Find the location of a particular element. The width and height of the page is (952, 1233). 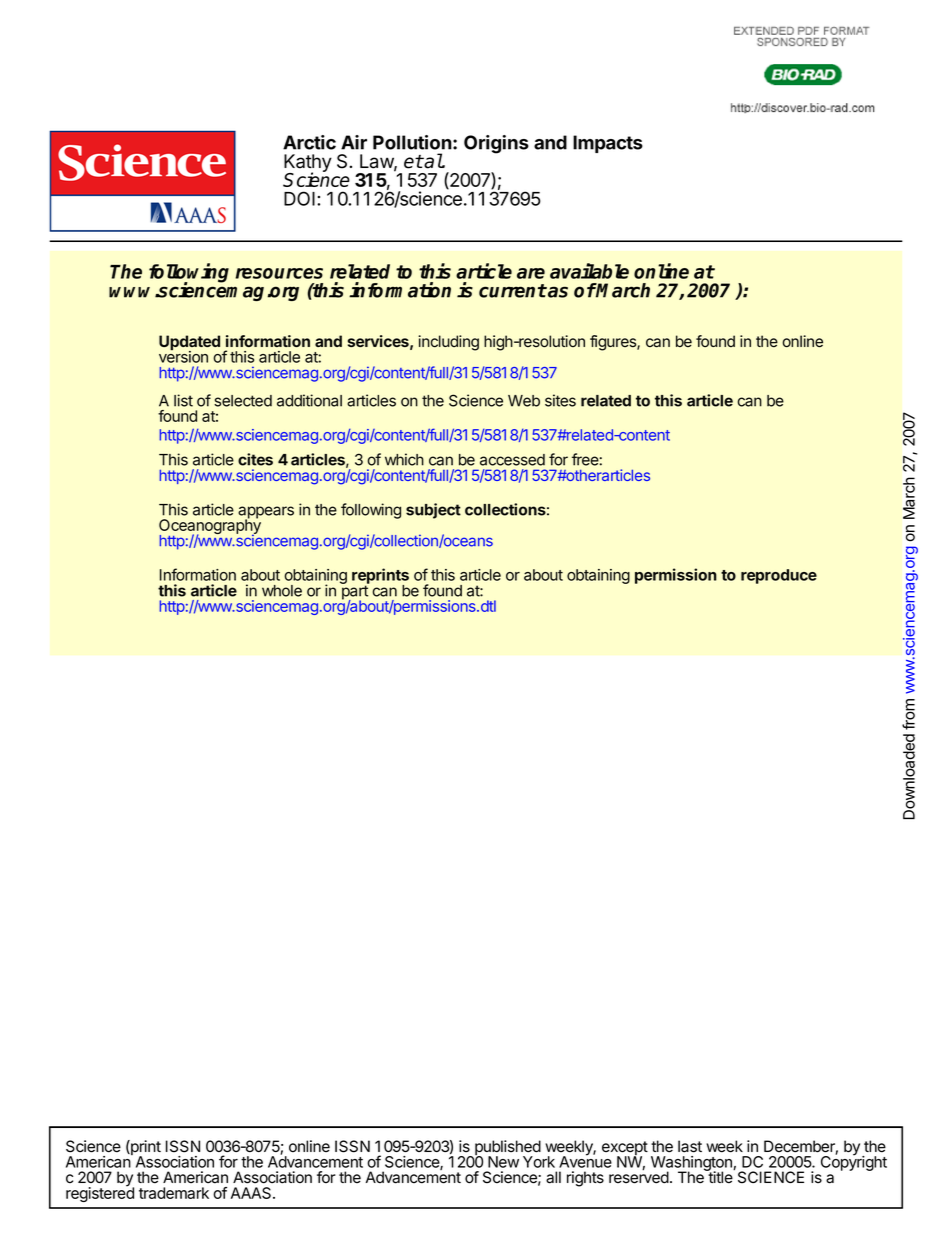

DOI is located at coordinates (299, 198).
